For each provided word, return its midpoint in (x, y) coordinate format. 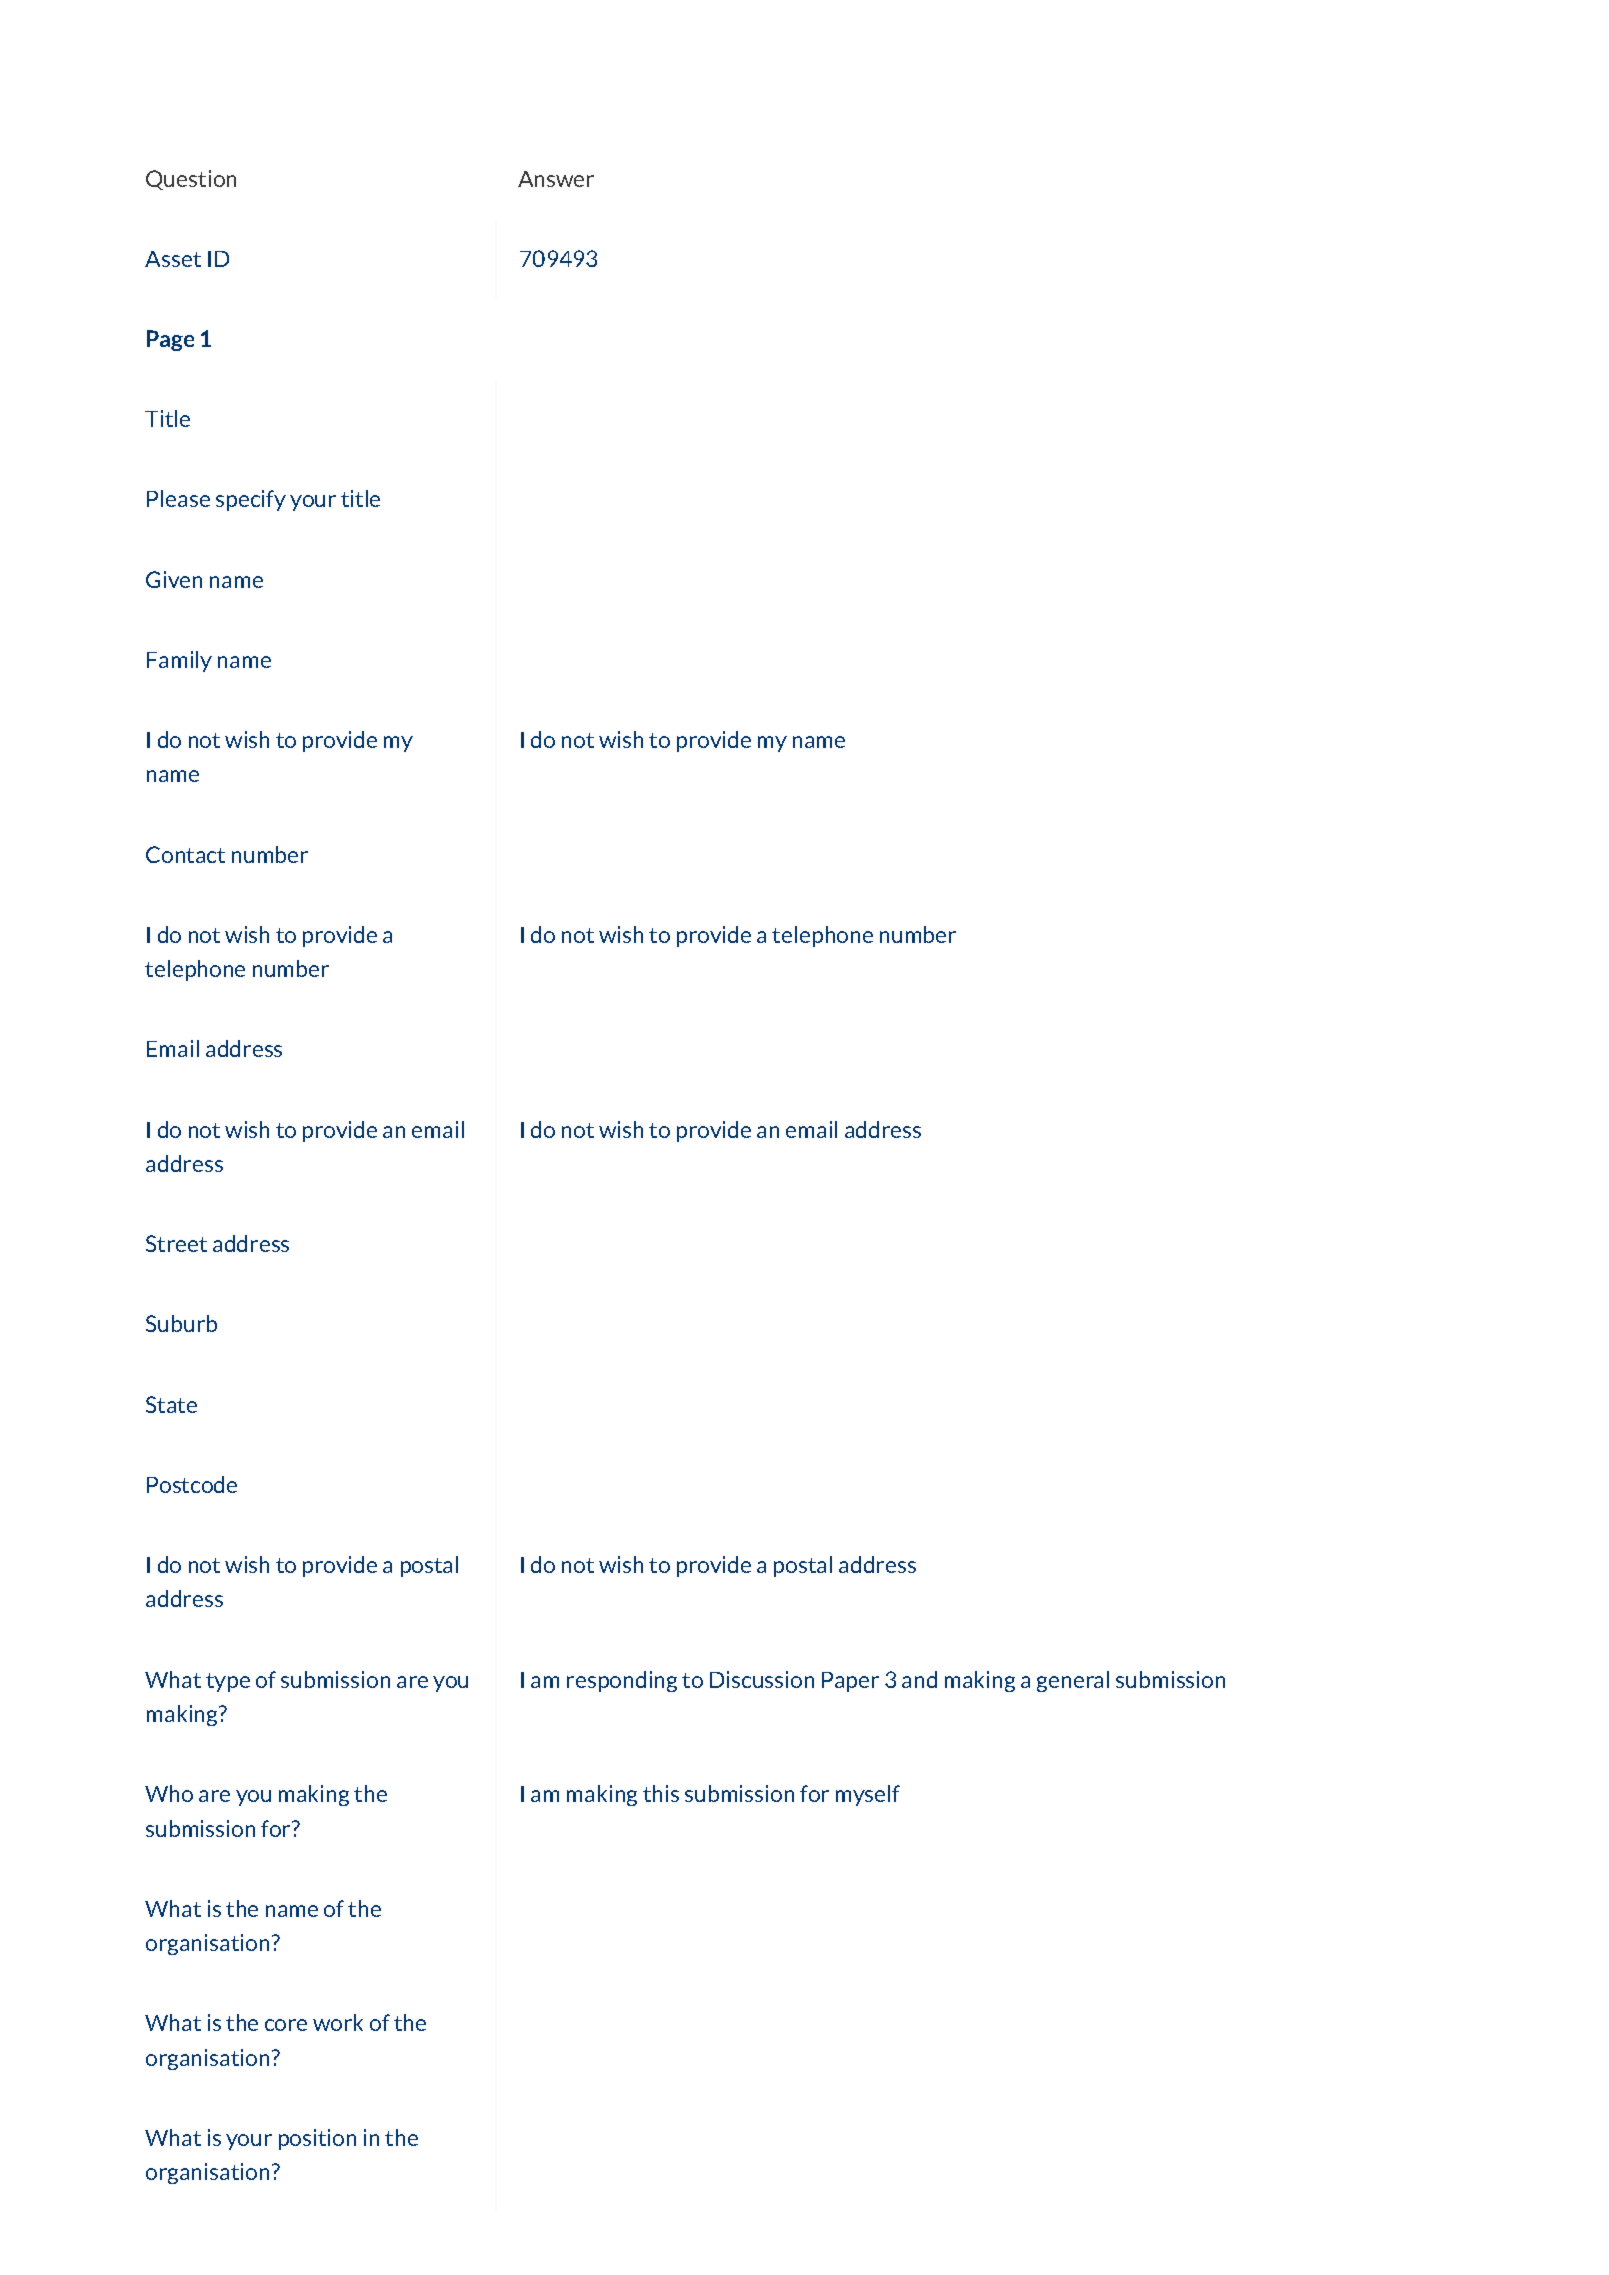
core (286, 2025)
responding (622, 1681)
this (661, 1793)
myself (868, 1795)
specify (251, 500)
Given (174, 579)
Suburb (181, 1323)
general (1073, 1681)
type (228, 1682)
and (919, 1679)
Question (191, 180)
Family (179, 661)
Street (176, 1243)
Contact (185, 854)
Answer (556, 179)
